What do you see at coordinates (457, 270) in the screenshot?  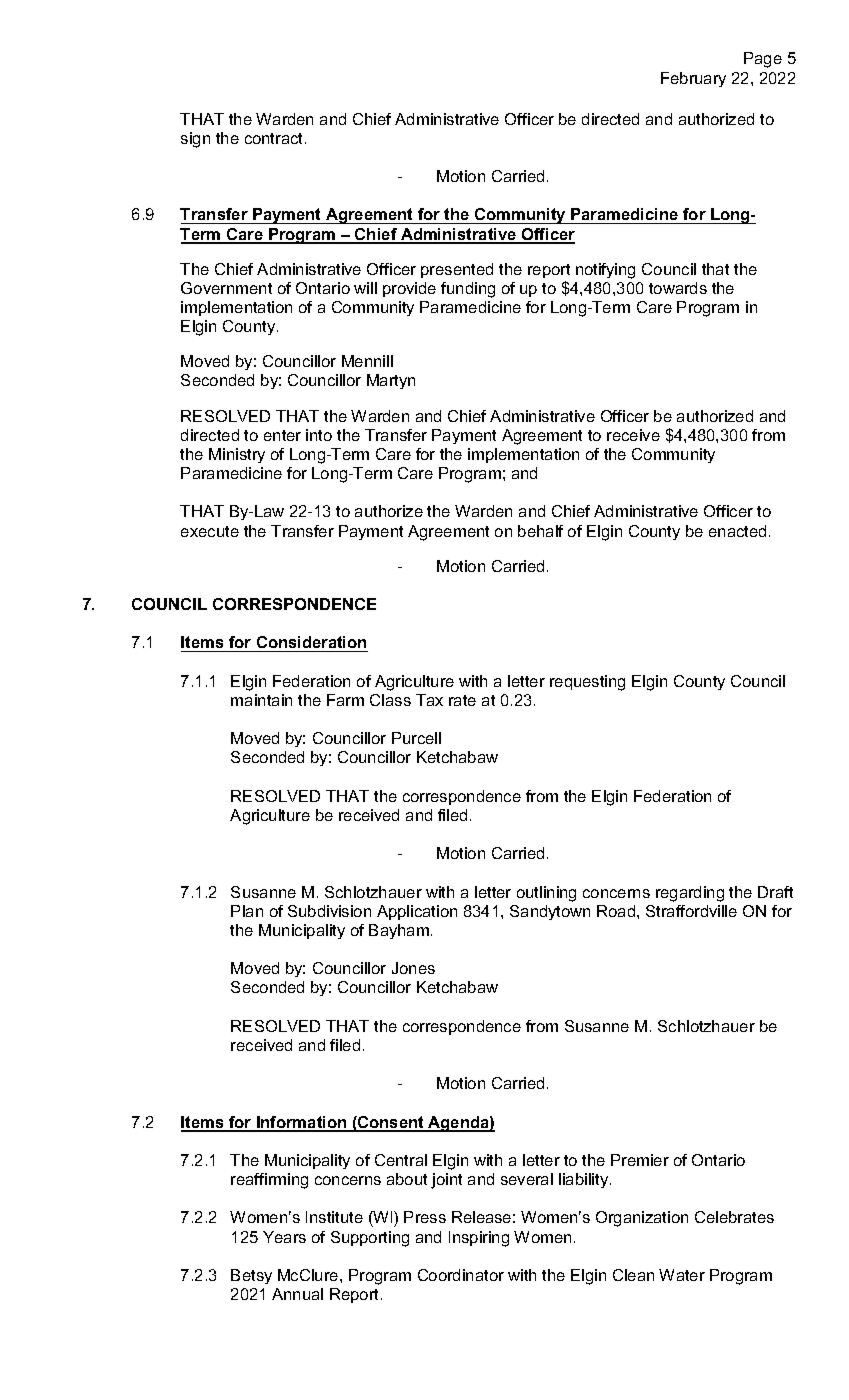 I see `presented` at bounding box center [457, 270].
